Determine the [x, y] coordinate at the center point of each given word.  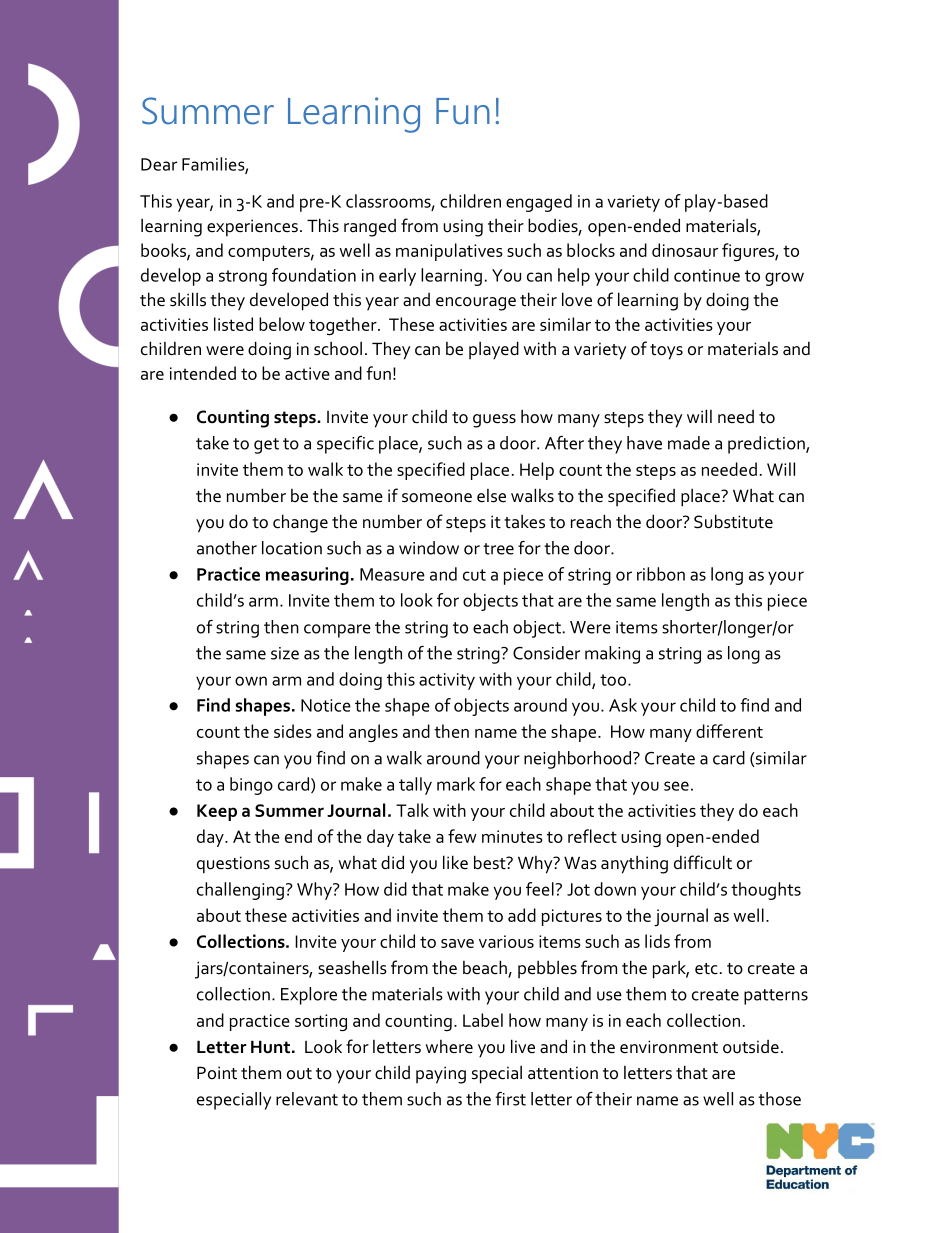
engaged [539, 203]
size [285, 653]
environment [669, 1047]
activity [447, 681]
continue [707, 275]
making [612, 655]
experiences [252, 228]
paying [441, 1075]
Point [217, 1073]
